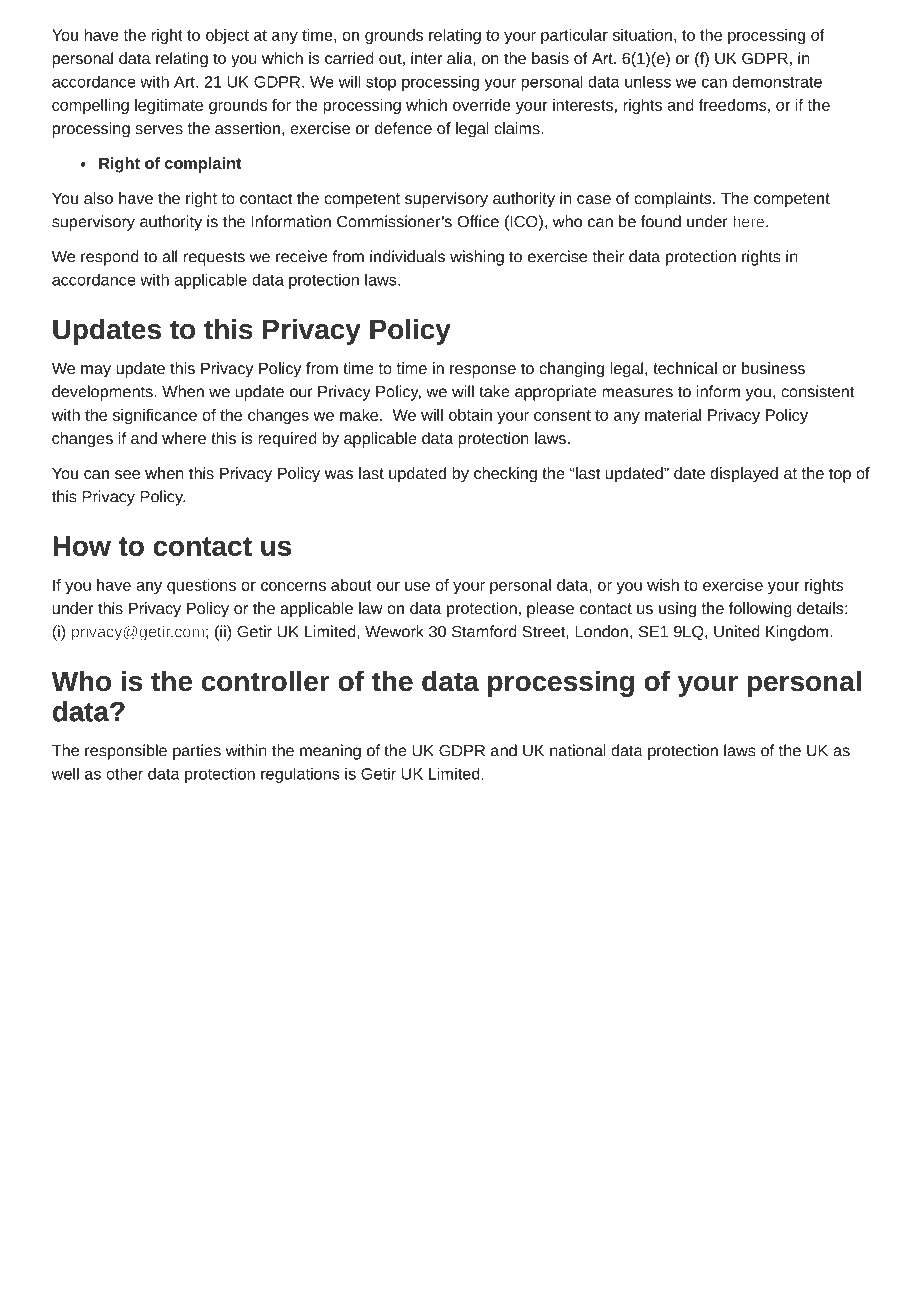 The width and height of the screenshot is (924, 1308). What do you see at coordinates (777, 81) in the screenshot?
I see `demonstrate` at bounding box center [777, 81].
